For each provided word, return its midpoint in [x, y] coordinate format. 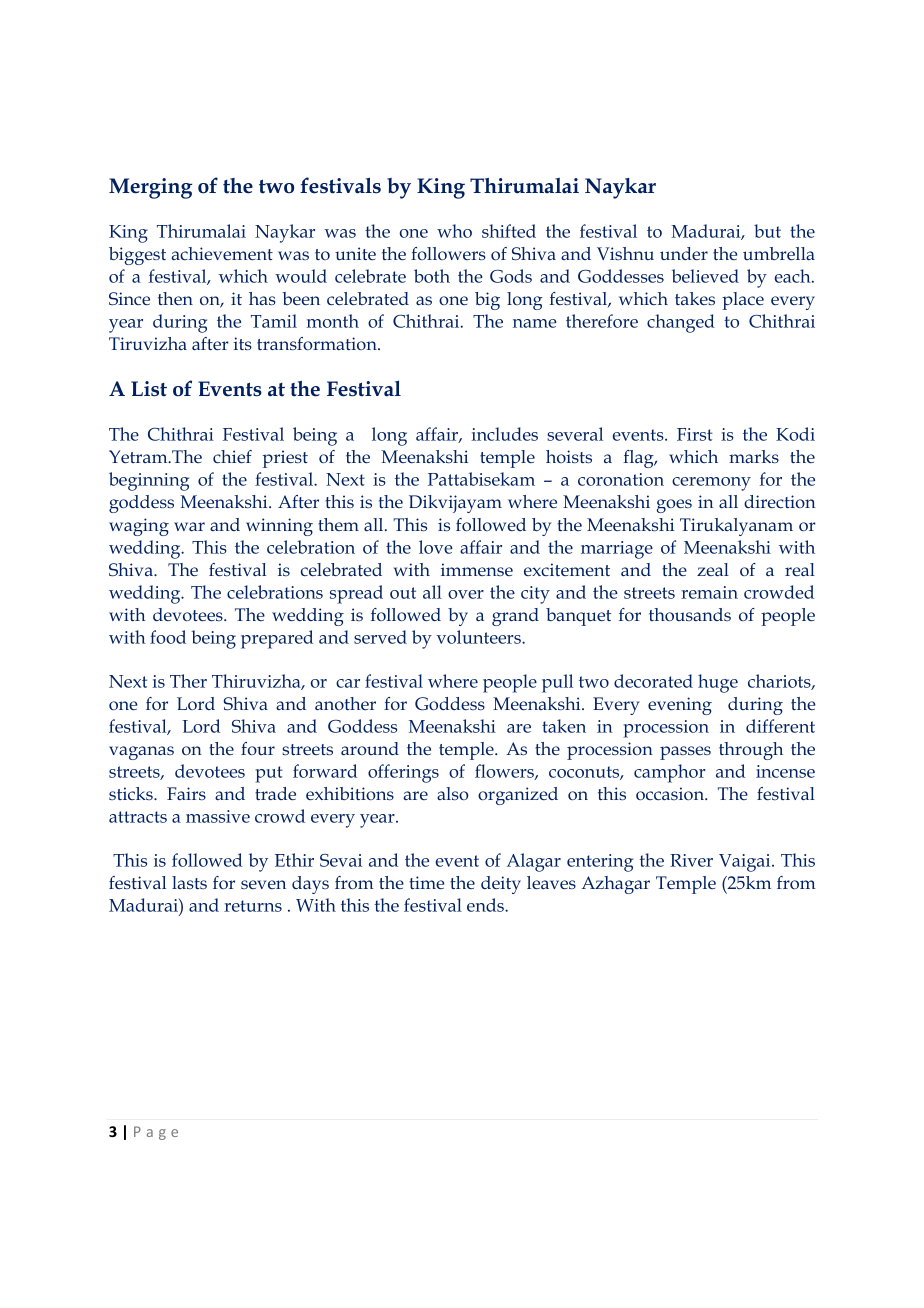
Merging [150, 188]
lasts [189, 882]
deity [501, 885]
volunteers [480, 637]
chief [232, 456]
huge [718, 683]
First [695, 434]
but [767, 231]
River [691, 860]
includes [505, 434]
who [454, 231]
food [168, 637]
